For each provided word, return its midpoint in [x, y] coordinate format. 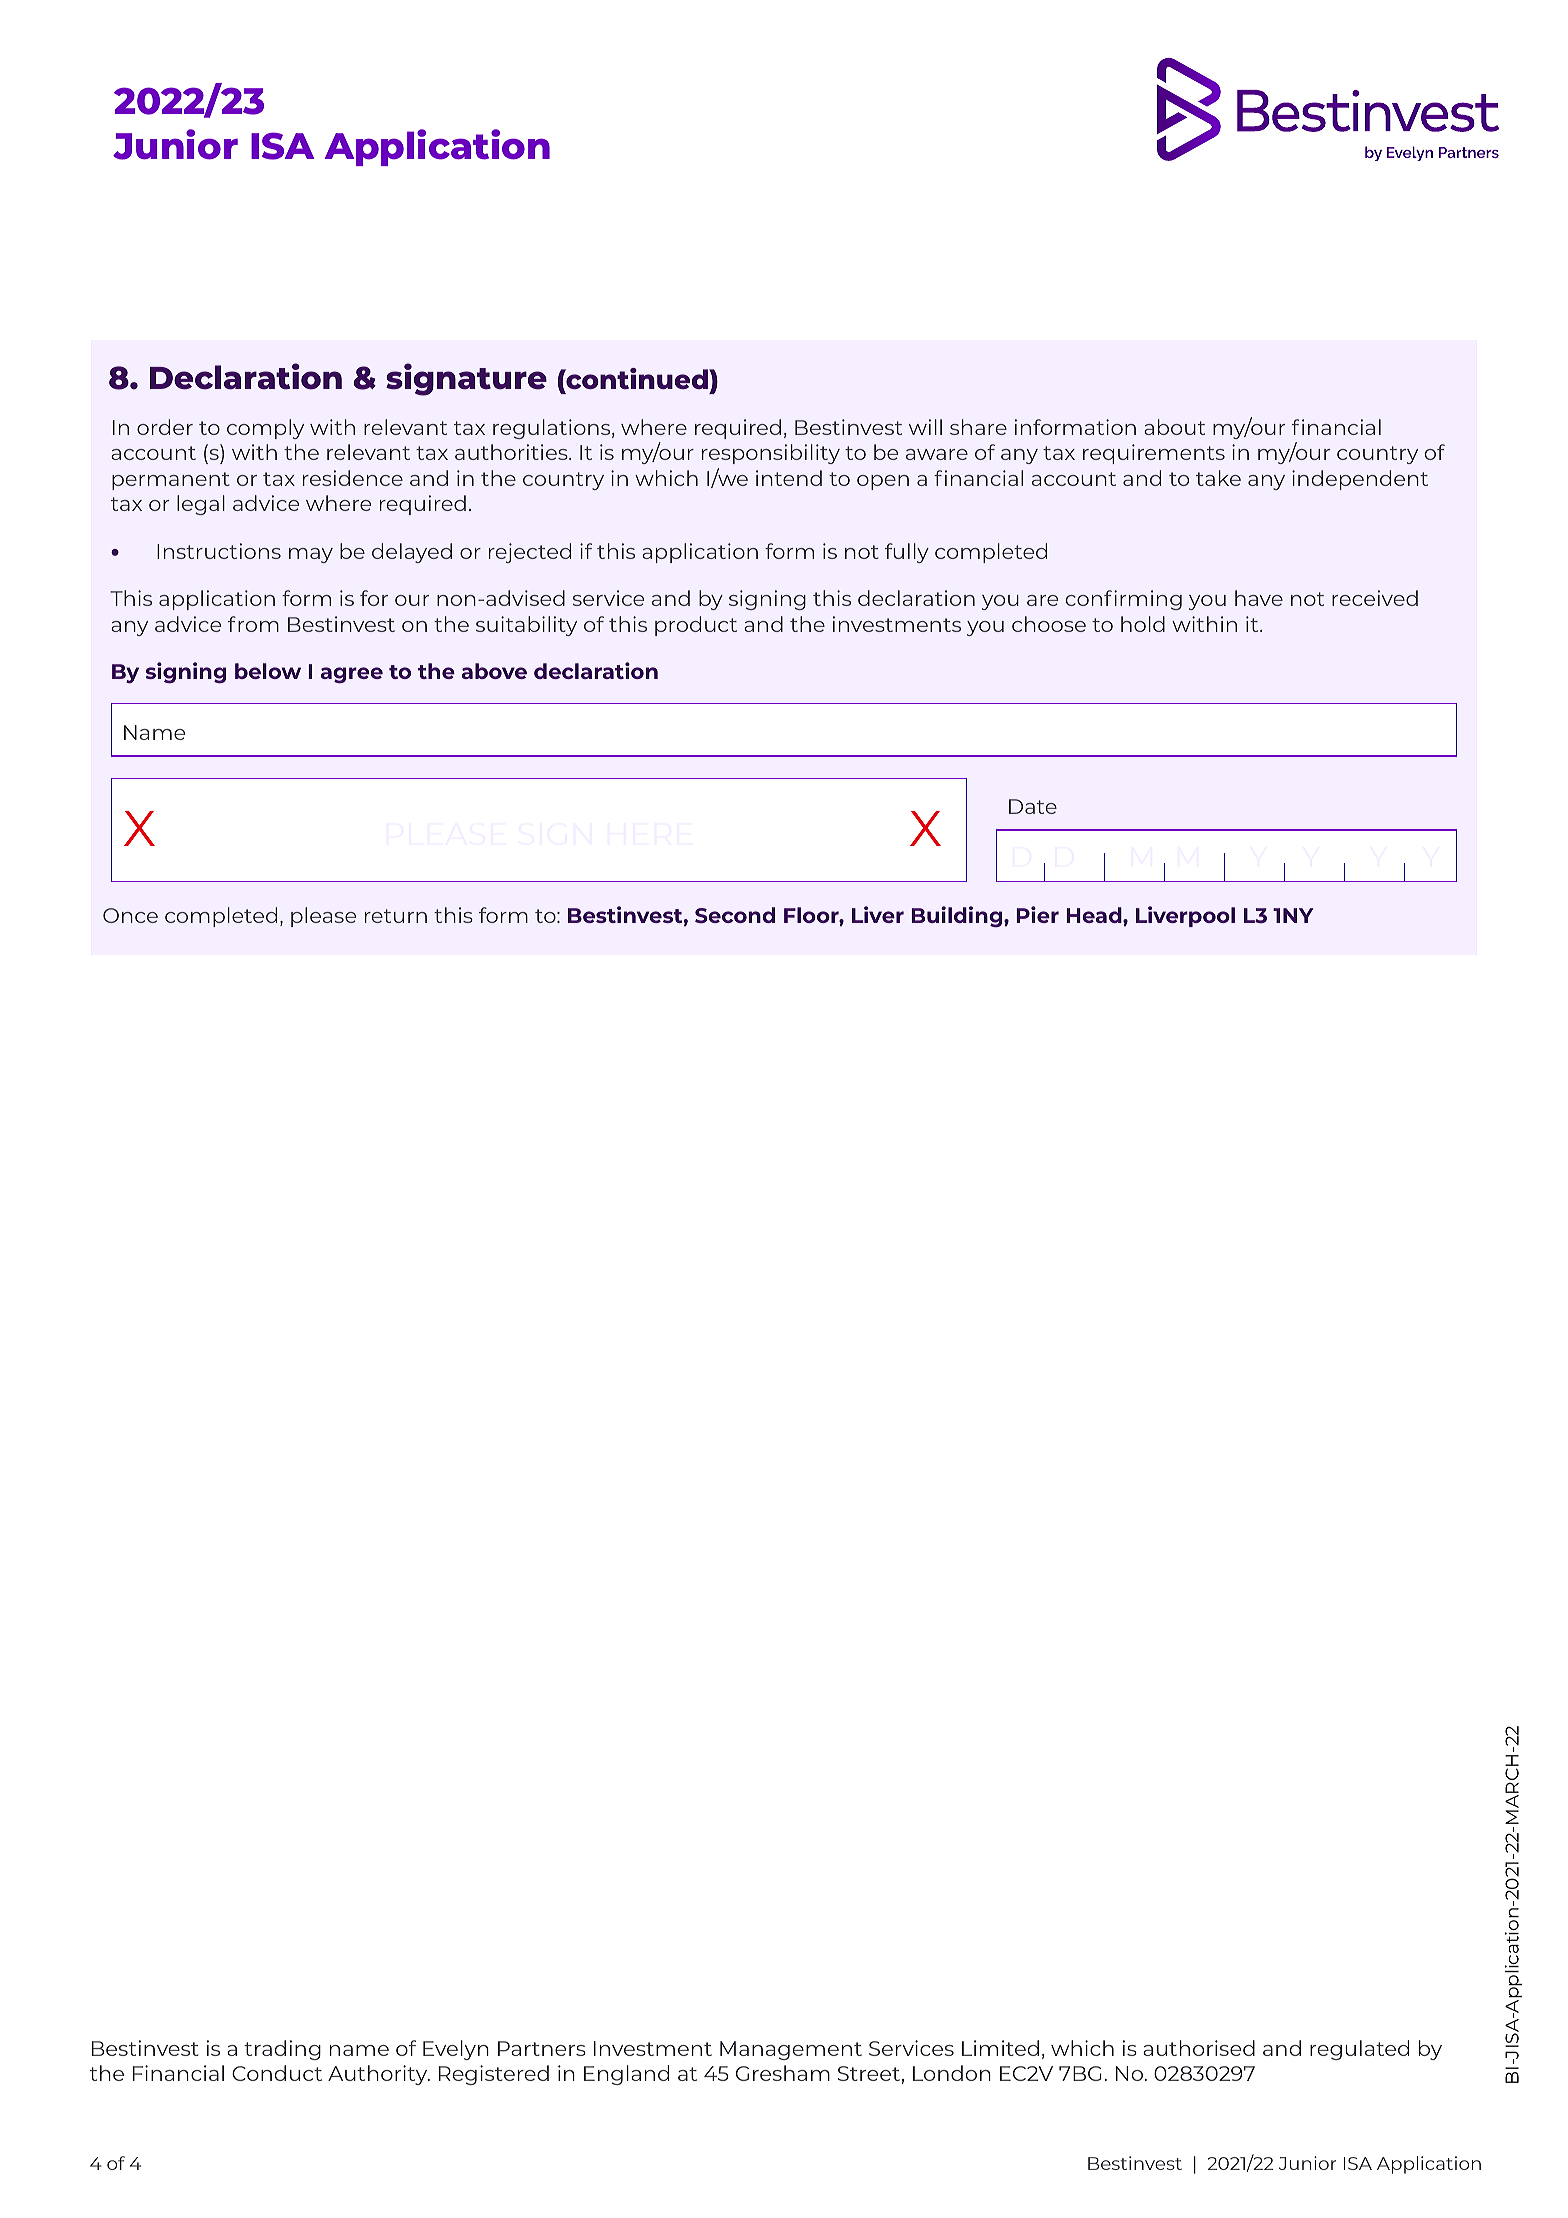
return [396, 916]
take [1218, 478]
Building [958, 916]
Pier [1037, 914]
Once [130, 915]
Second [735, 915]
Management [791, 2050]
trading [282, 2050]
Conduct [277, 2073]
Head [1095, 915]
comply [265, 429]
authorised [1199, 2048]
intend [789, 478]
